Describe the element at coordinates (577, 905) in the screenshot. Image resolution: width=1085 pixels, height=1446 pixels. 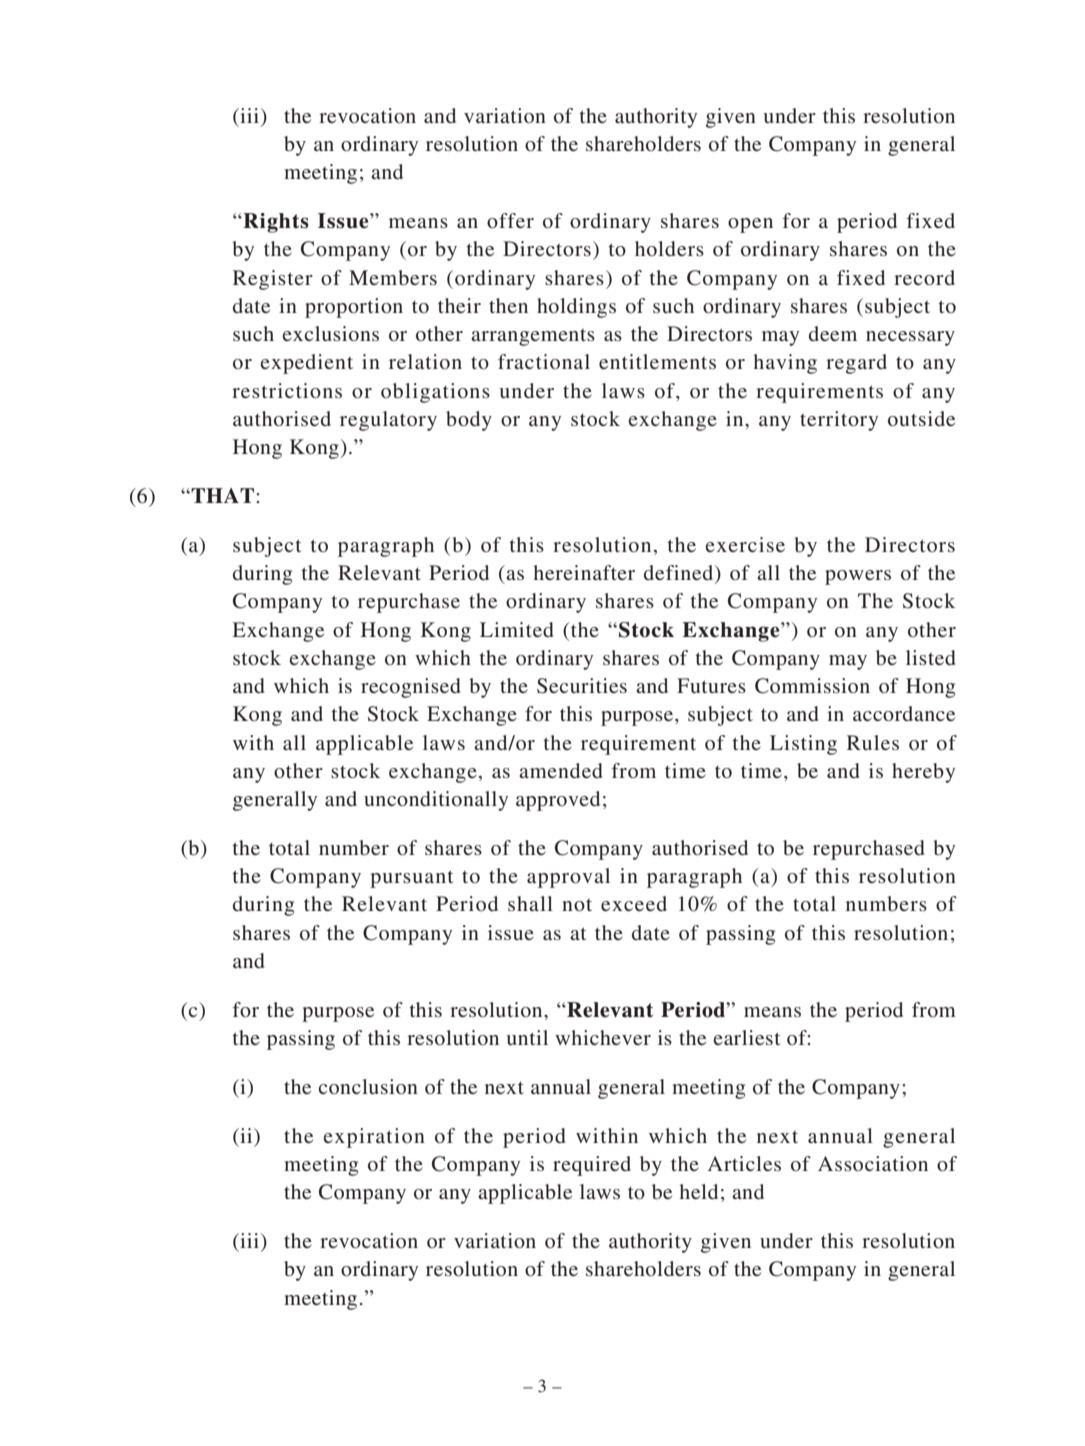
I see `not` at that location.
